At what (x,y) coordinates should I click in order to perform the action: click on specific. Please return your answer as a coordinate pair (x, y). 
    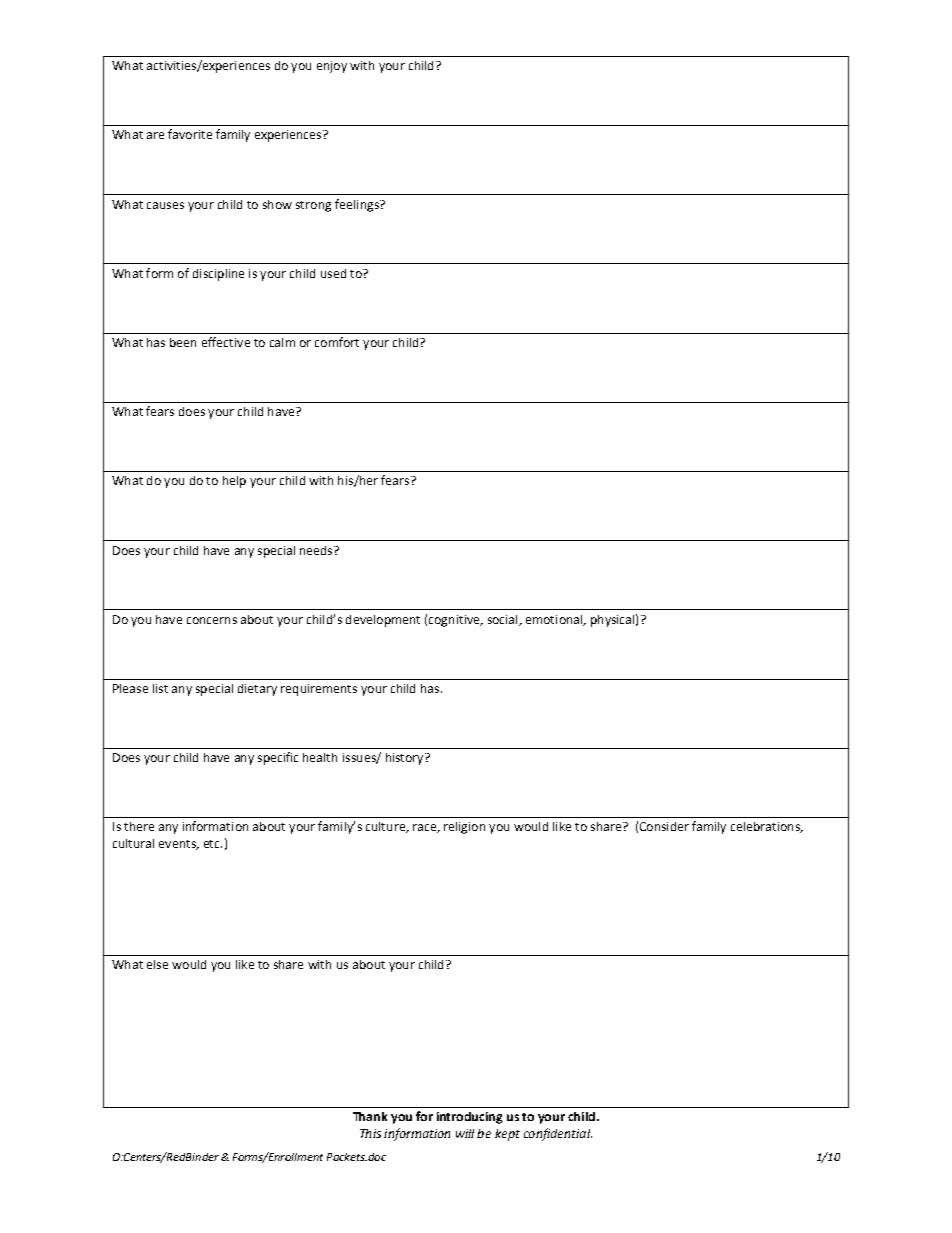
    Looking at the image, I should click on (278, 758).
